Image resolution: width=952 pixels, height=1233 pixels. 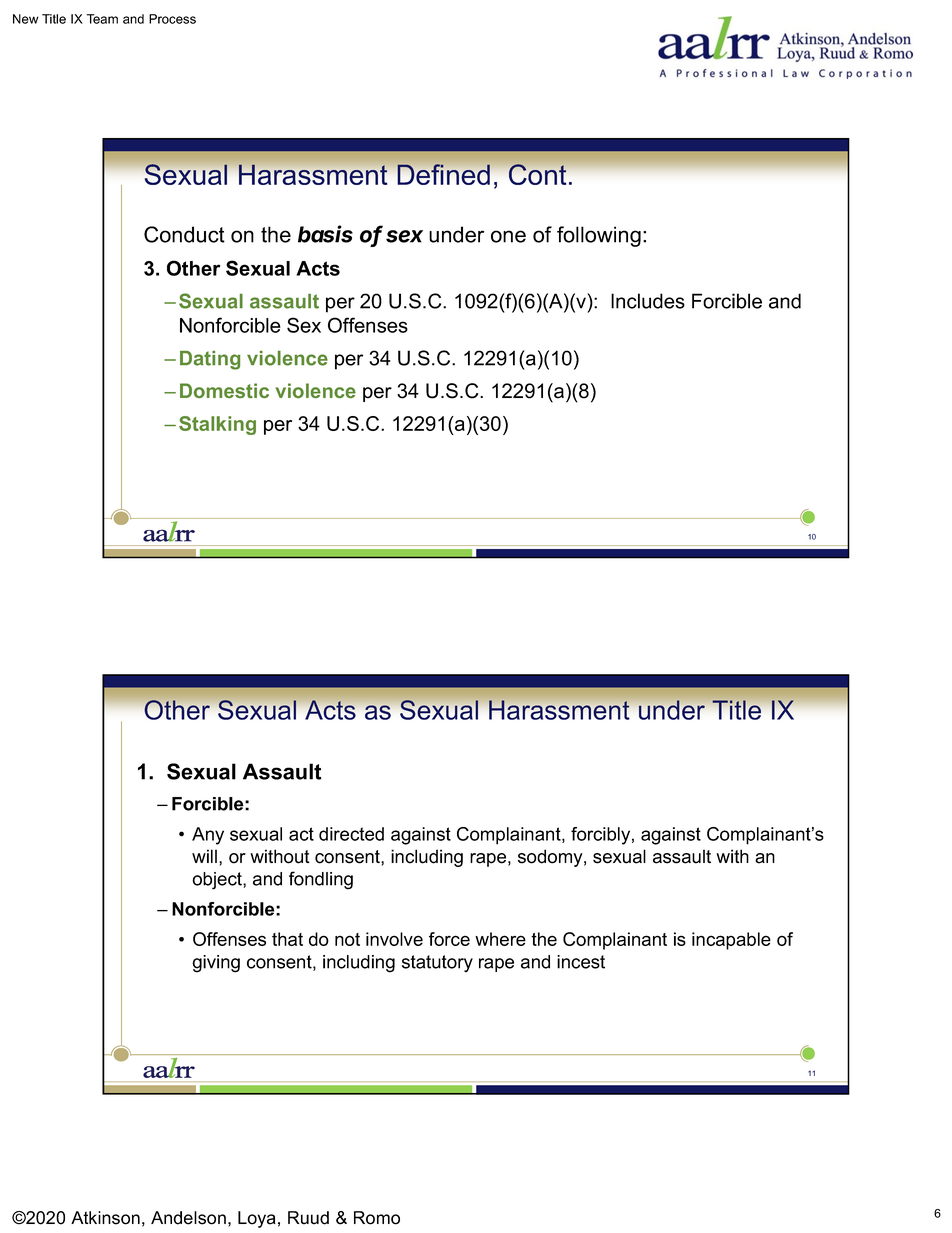 I want to click on will, so click(x=204, y=856).
